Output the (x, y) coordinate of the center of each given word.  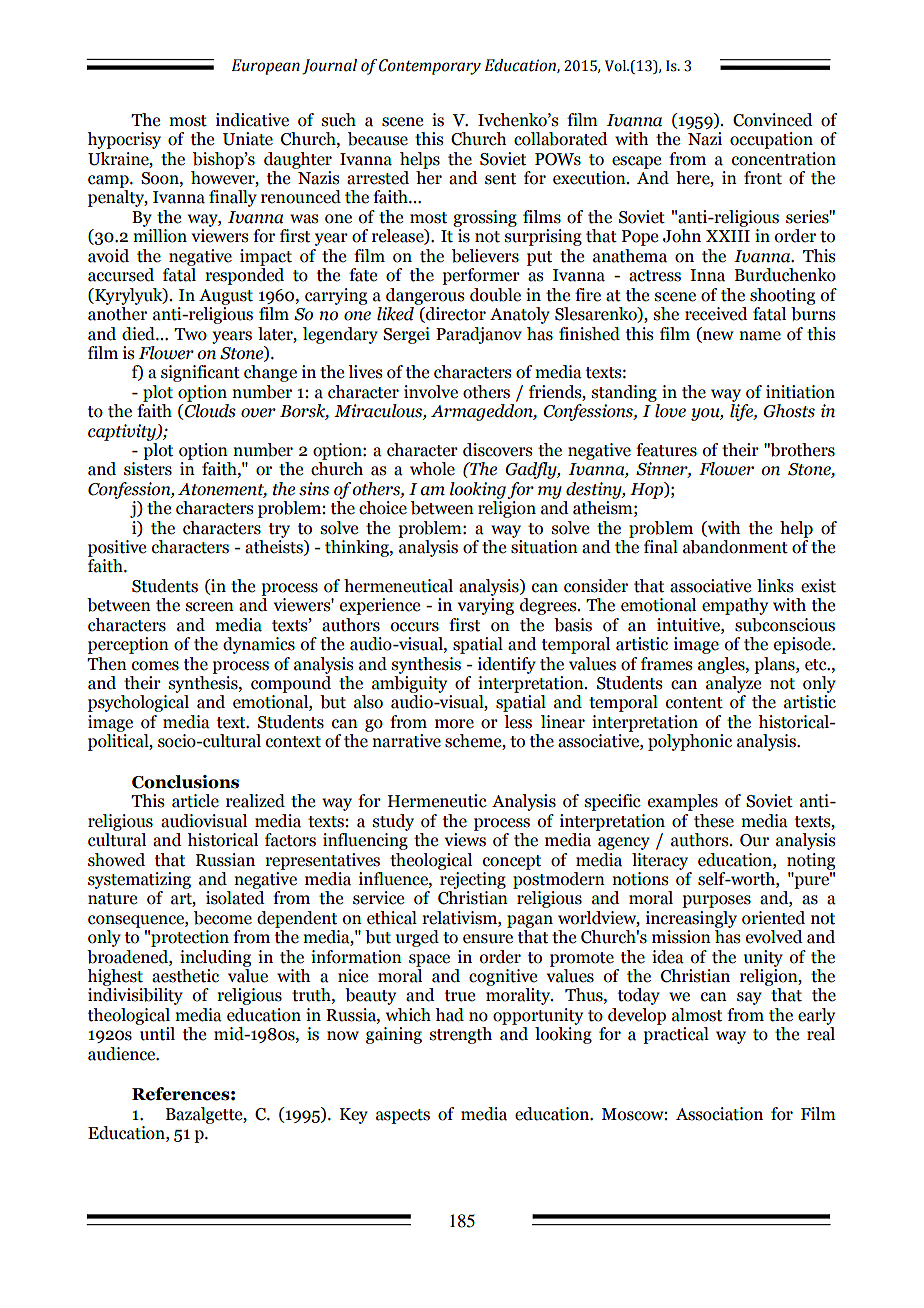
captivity (123, 432)
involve (431, 392)
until (157, 1034)
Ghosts (789, 411)
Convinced (773, 120)
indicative (252, 120)
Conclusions (185, 782)
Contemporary (430, 67)
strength (461, 1035)
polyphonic (690, 742)
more (454, 724)
